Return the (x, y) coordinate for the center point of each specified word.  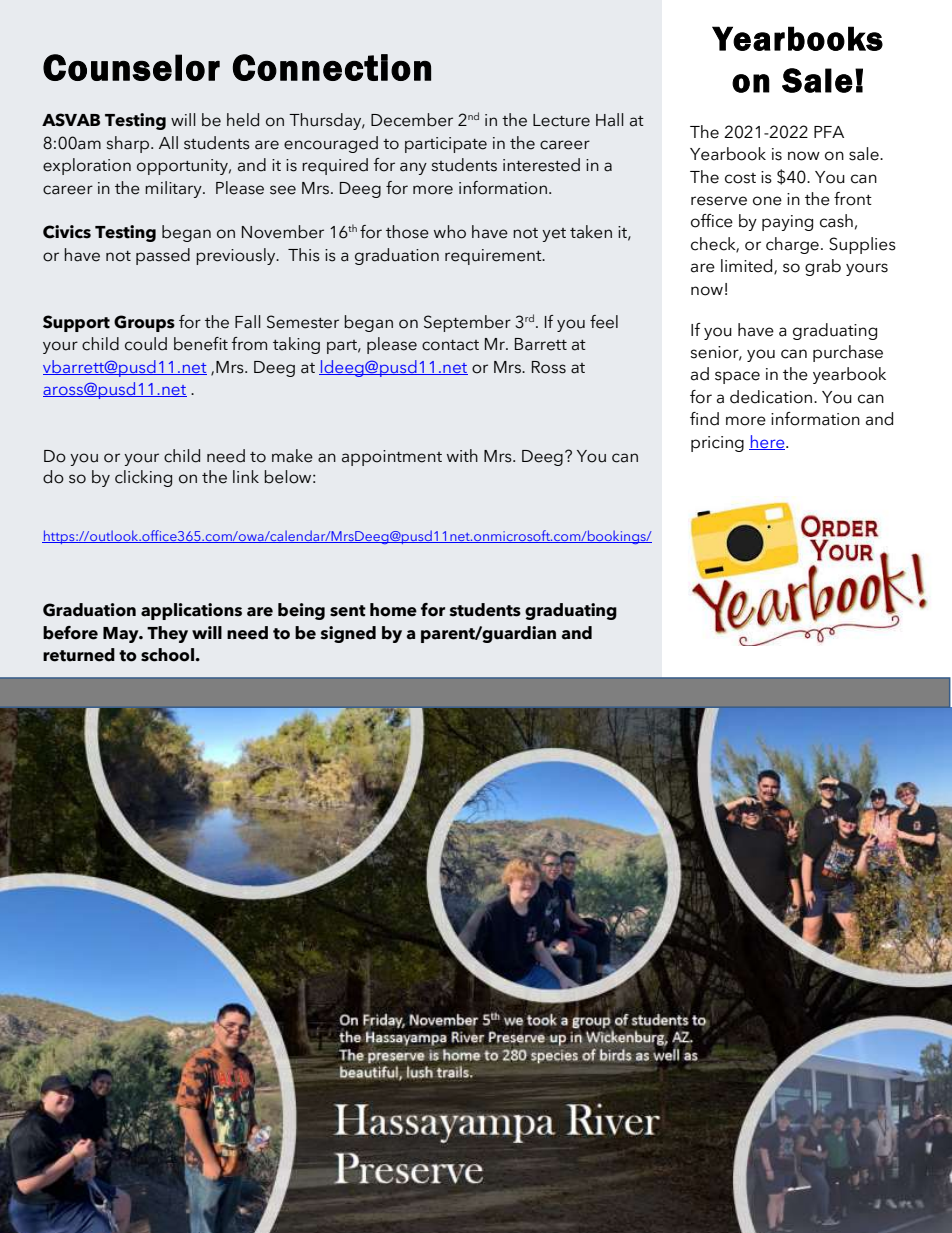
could (146, 344)
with (462, 455)
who (450, 232)
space (737, 377)
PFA (829, 132)
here (768, 442)
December (412, 120)
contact (450, 345)
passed (163, 256)
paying (787, 223)
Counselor (131, 67)
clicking (143, 478)
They (167, 634)
